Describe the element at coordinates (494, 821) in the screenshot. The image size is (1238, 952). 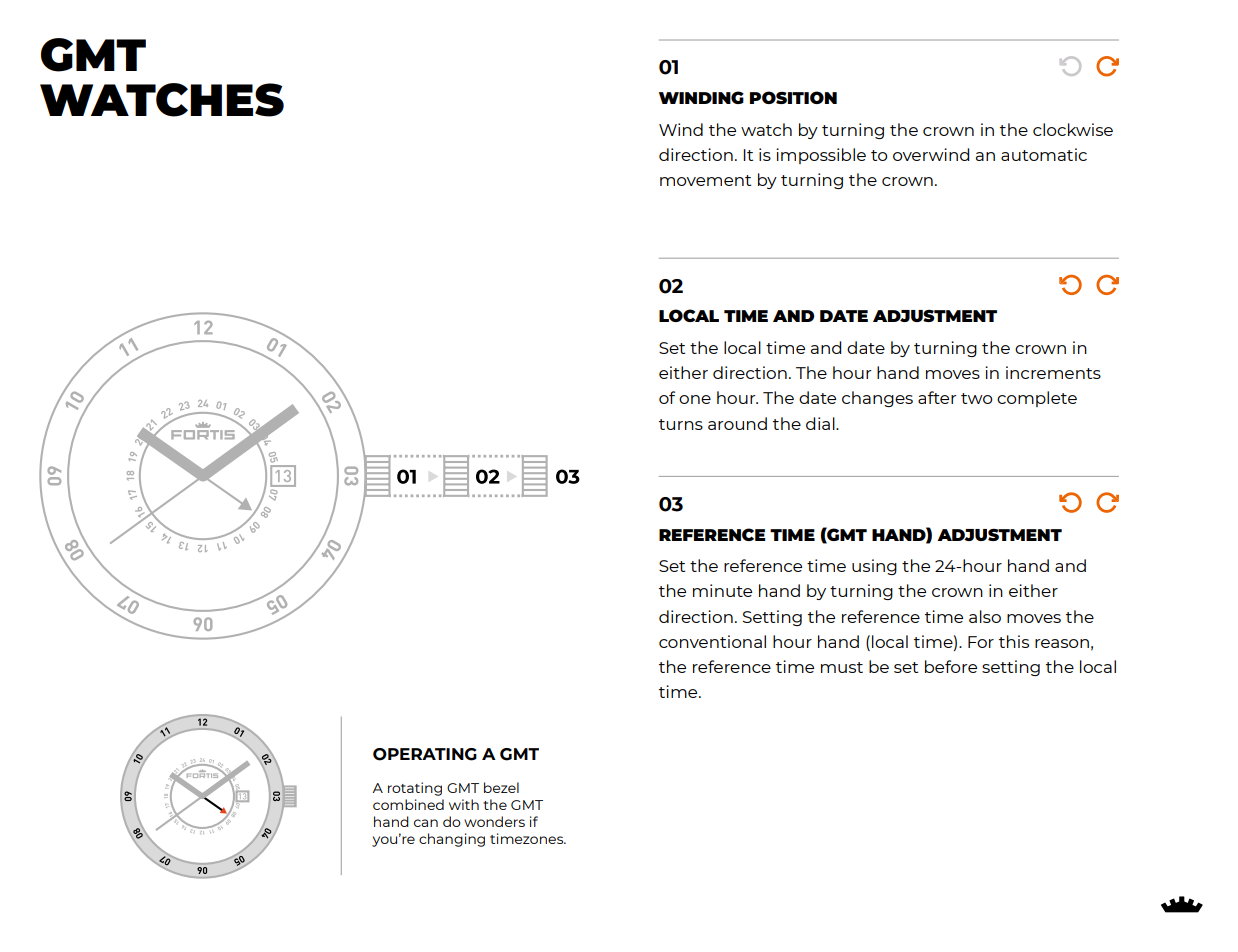
I see `wonders` at that location.
